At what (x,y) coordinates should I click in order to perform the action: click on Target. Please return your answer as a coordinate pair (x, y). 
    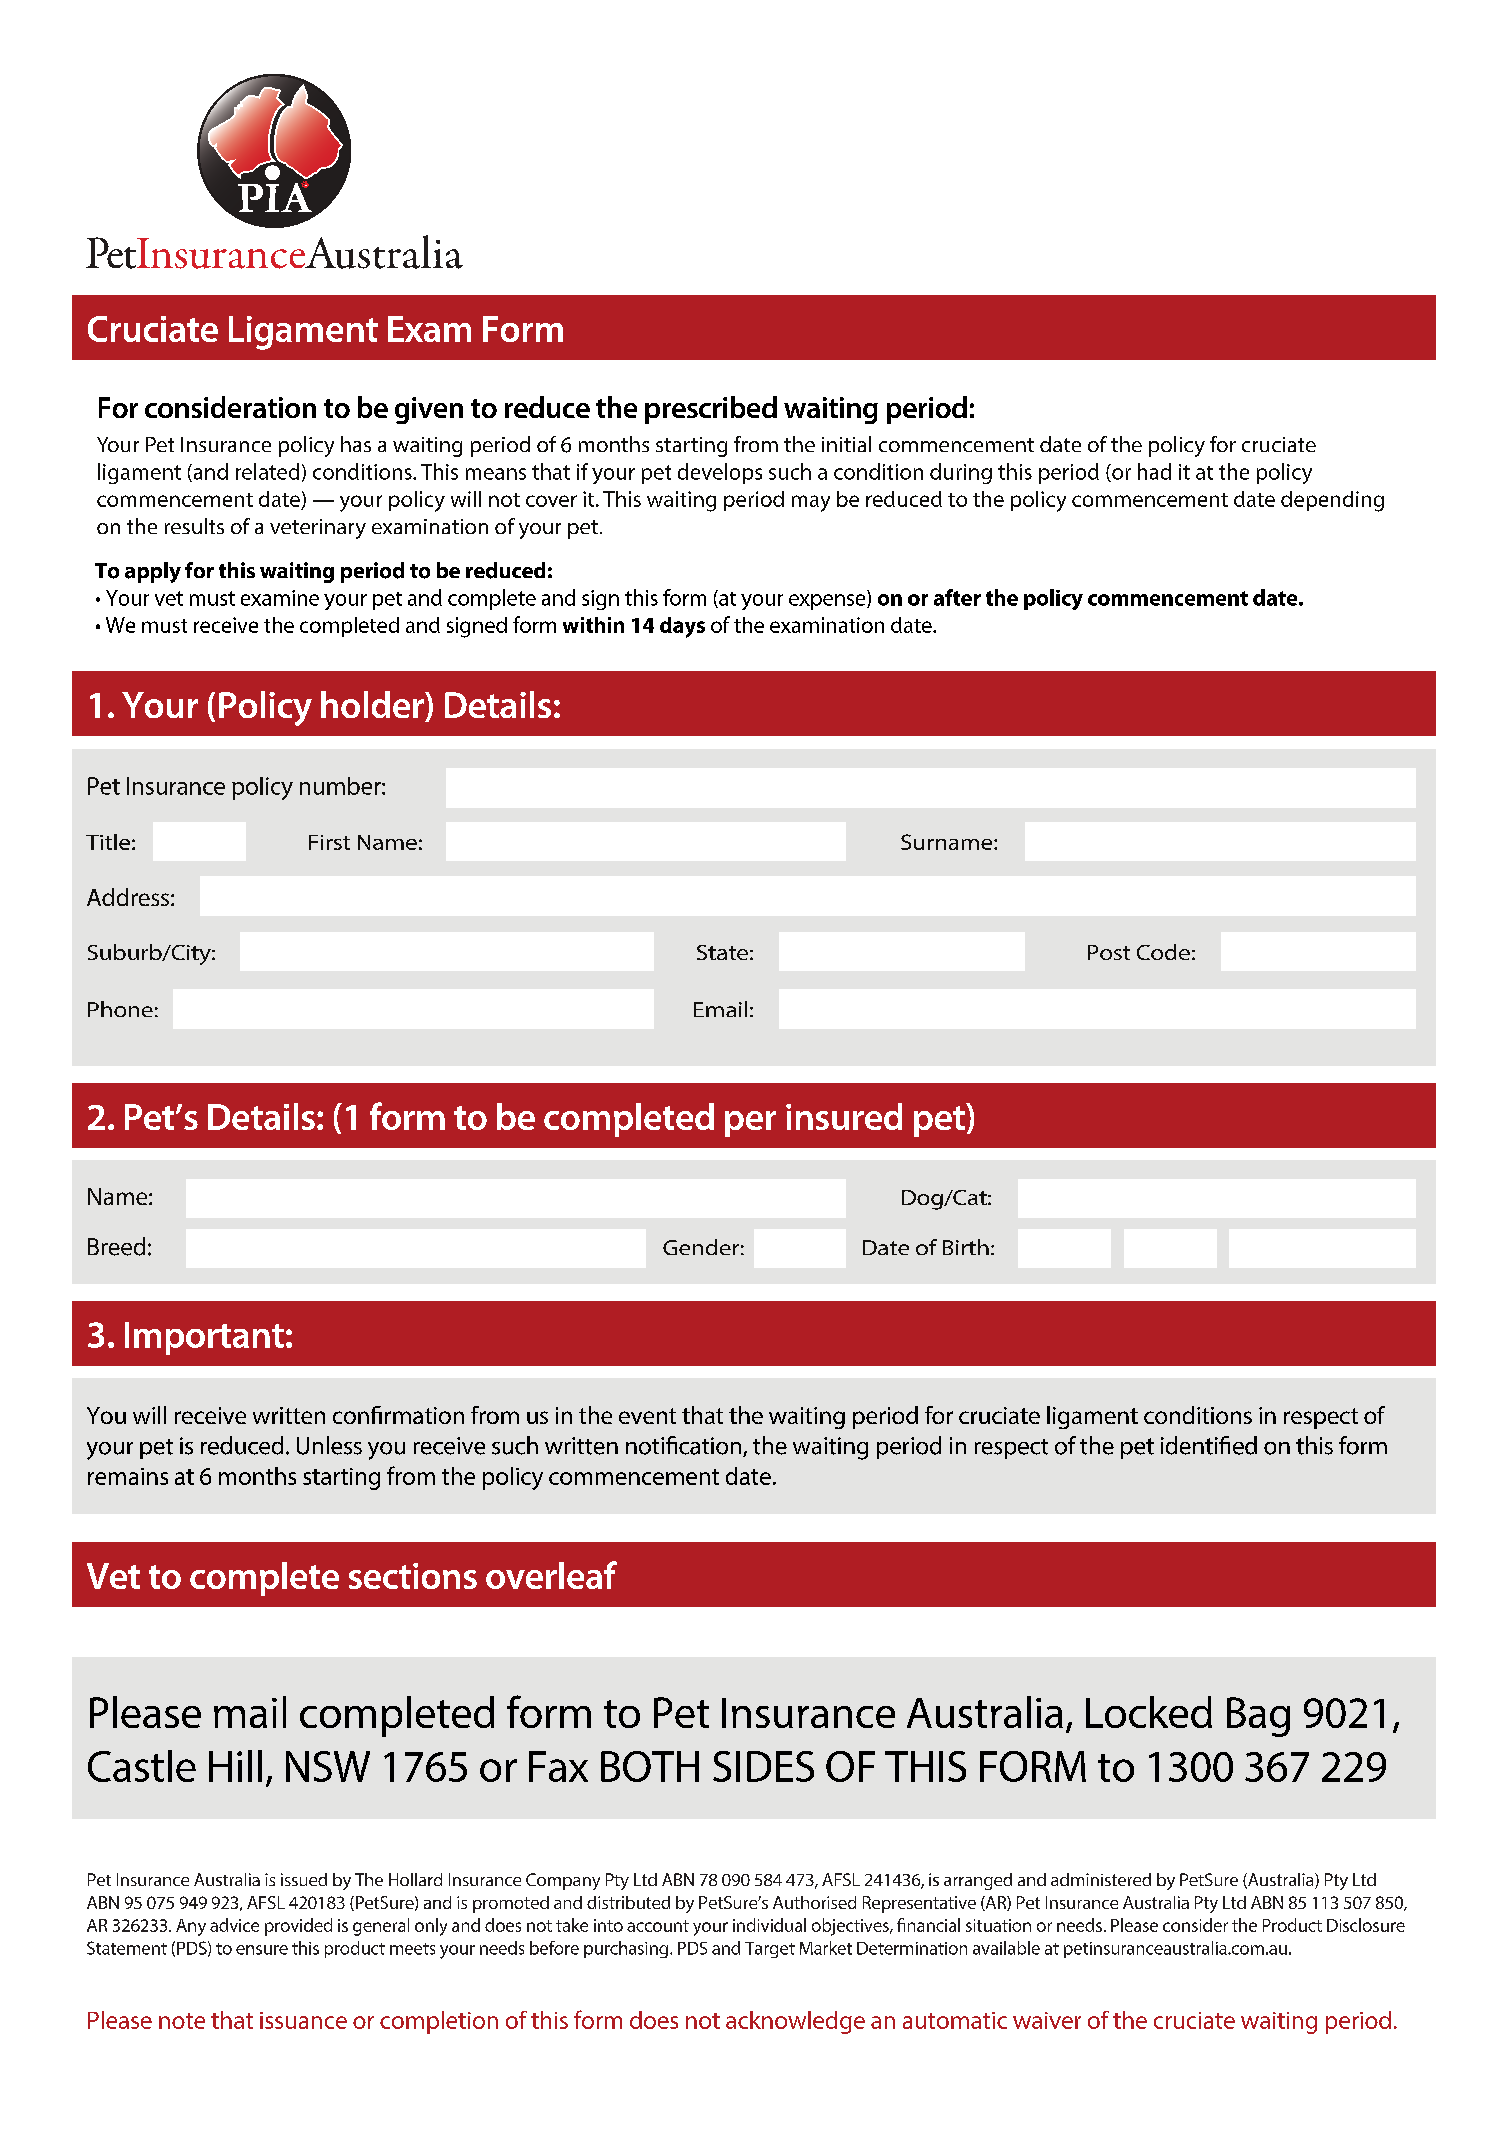
    Looking at the image, I should click on (770, 1950).
